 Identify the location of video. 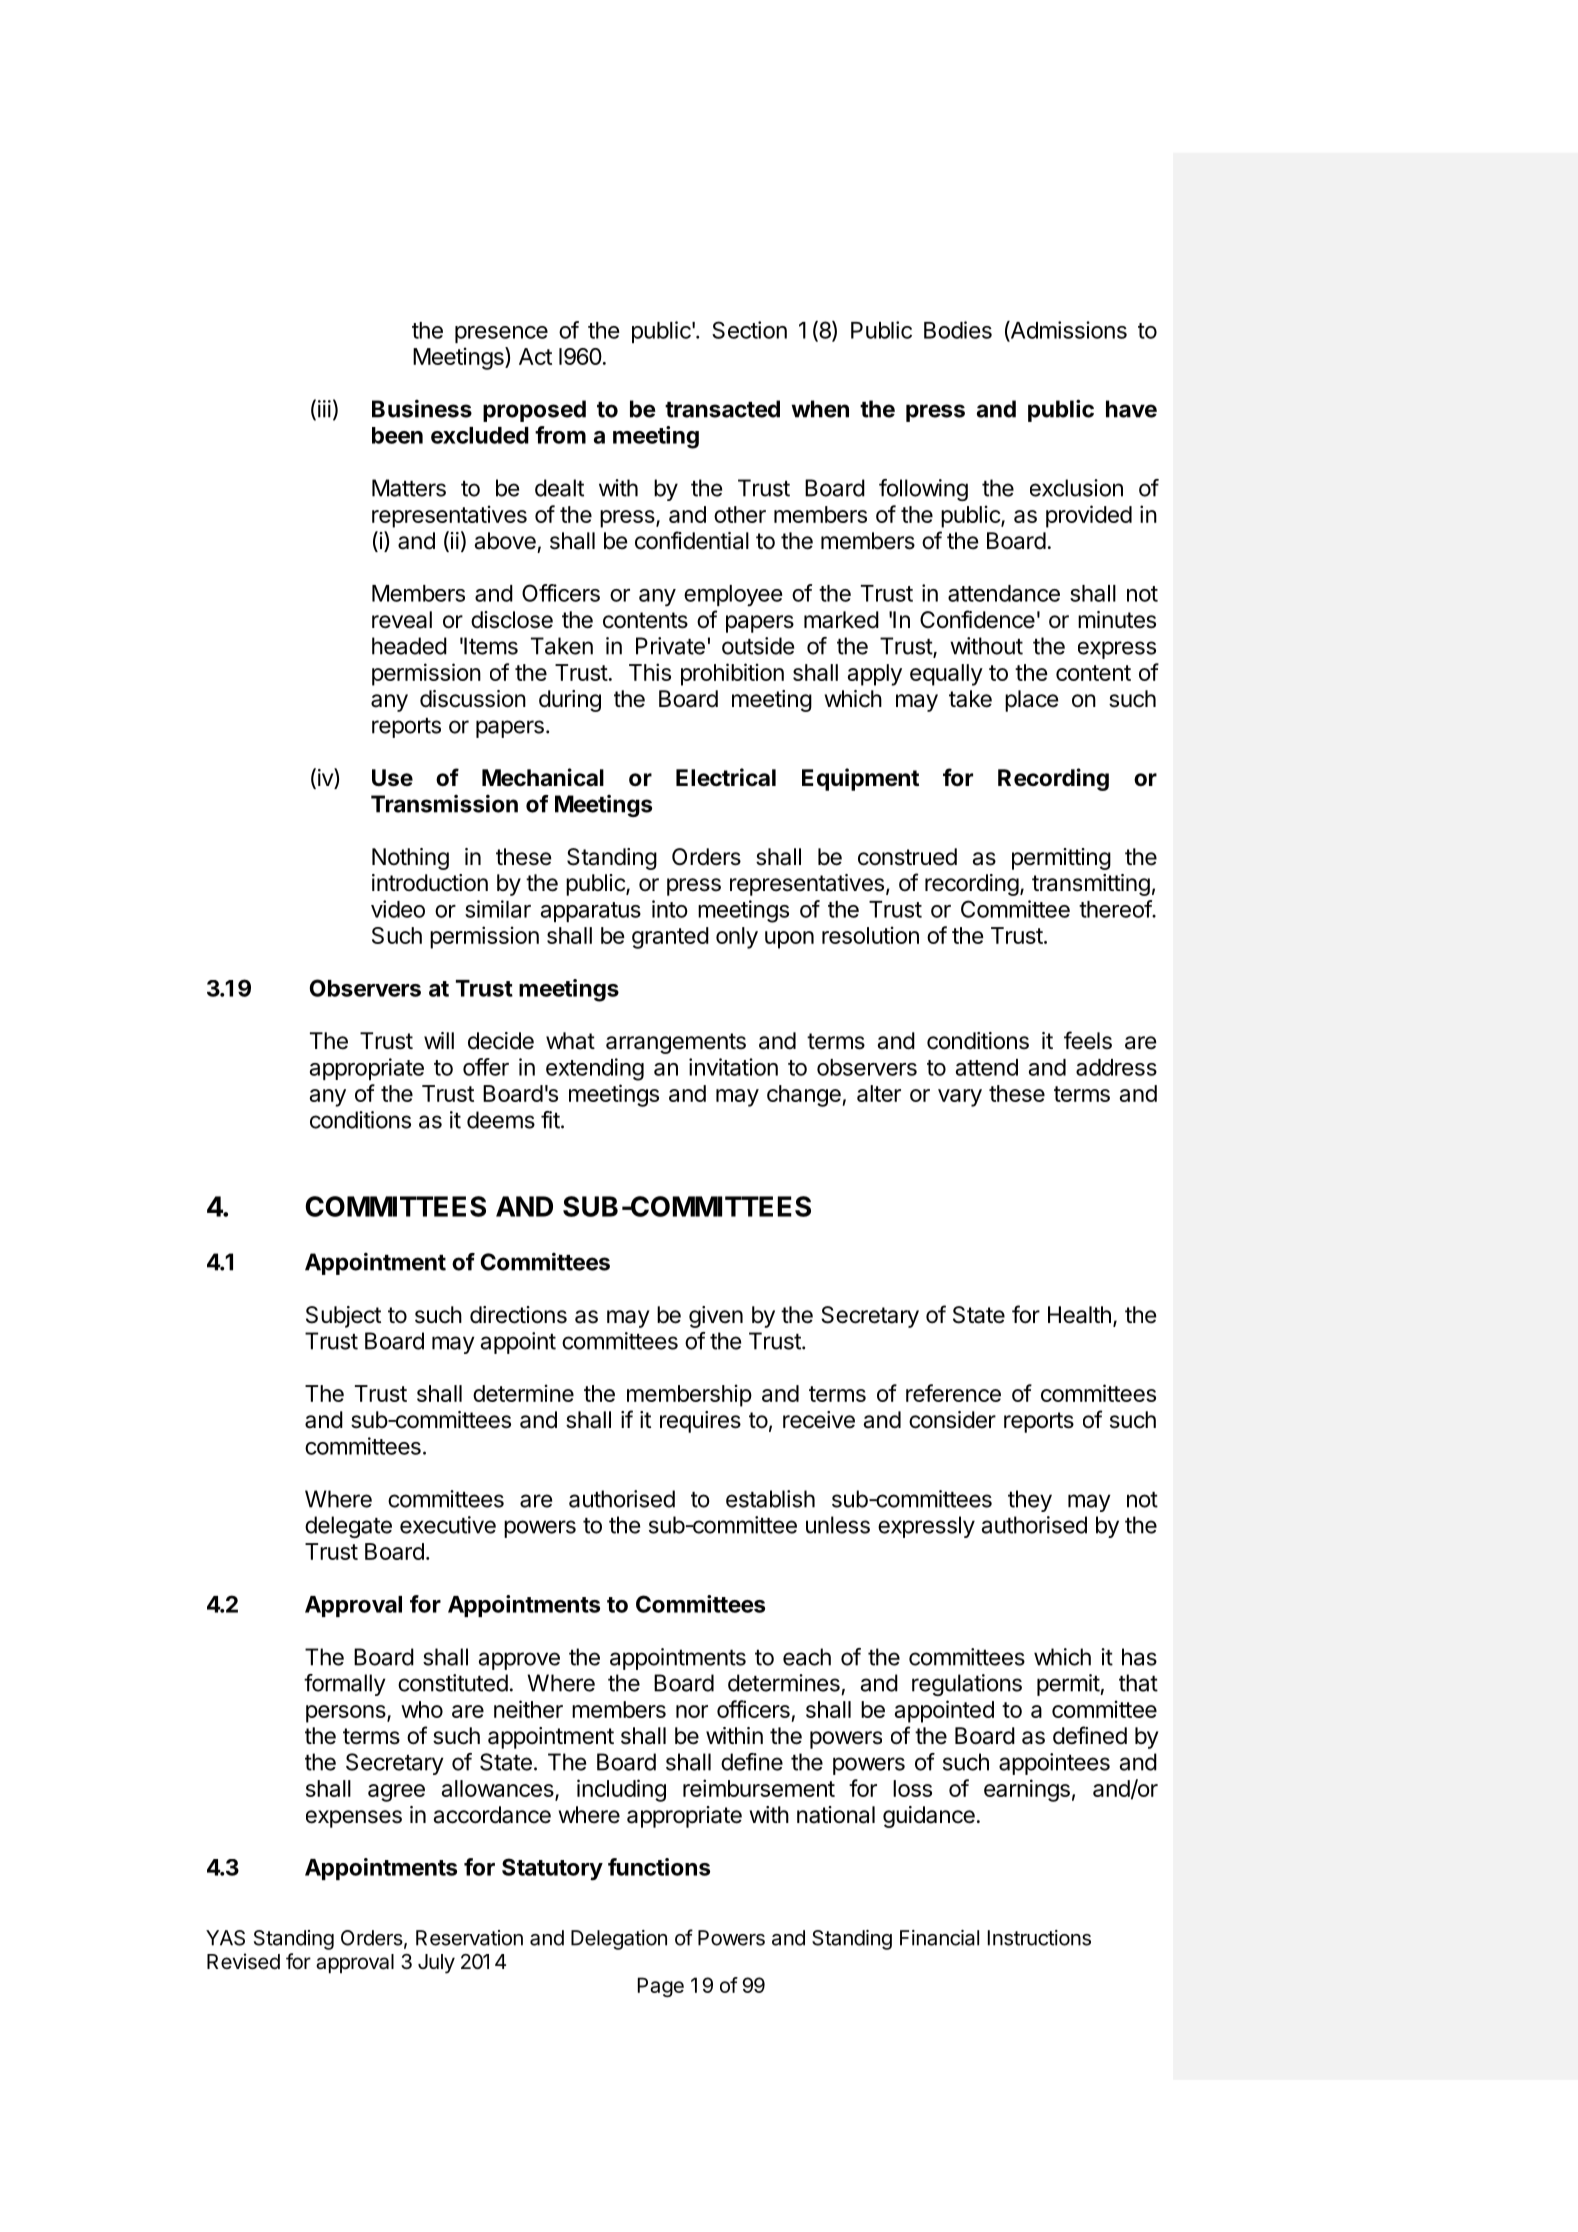
(398, 909).
